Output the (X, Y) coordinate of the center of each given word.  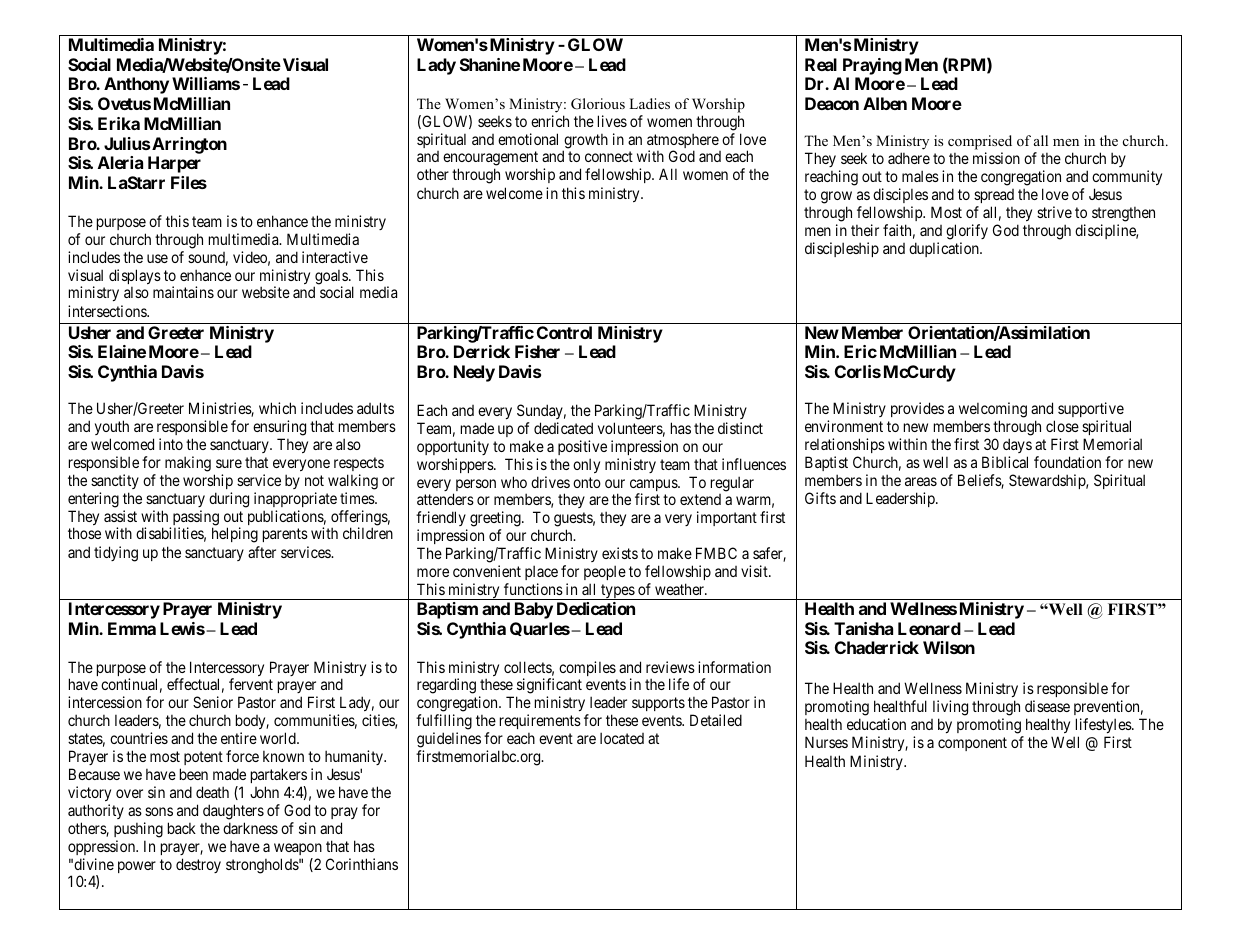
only (586, 465)
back (182, 828)
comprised (980, 144)
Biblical (1005, 462)
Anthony (136, 85)
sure (229, 463)
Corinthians (362, 864)
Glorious (598, 104)
